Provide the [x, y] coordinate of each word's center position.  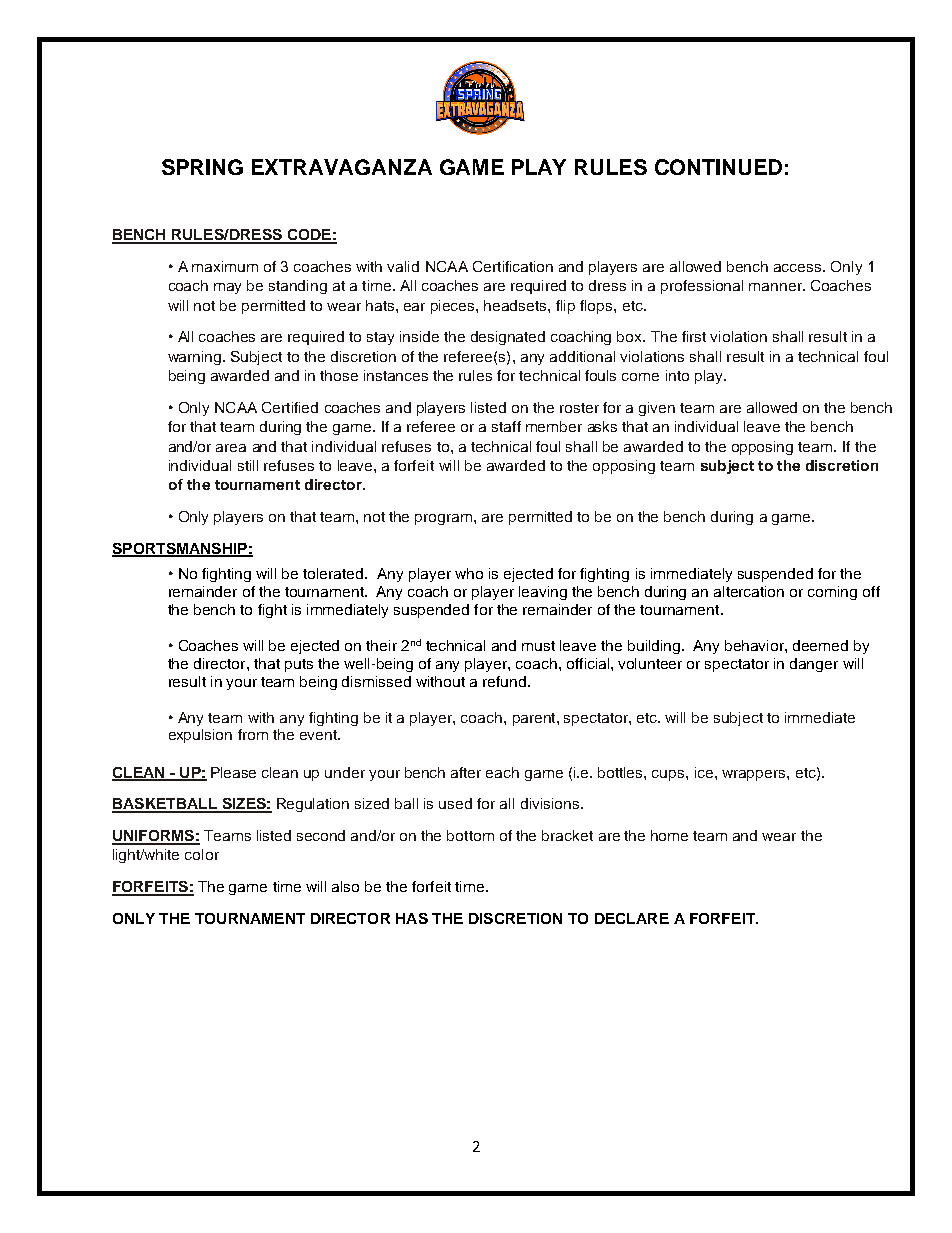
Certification [513, 266]
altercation [749, 591]
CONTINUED [718, 167]
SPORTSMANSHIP [180, 550]
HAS [412, 918]
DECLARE [632, 918]
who [469, 573]
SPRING [202, 167]
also [345, 886]
